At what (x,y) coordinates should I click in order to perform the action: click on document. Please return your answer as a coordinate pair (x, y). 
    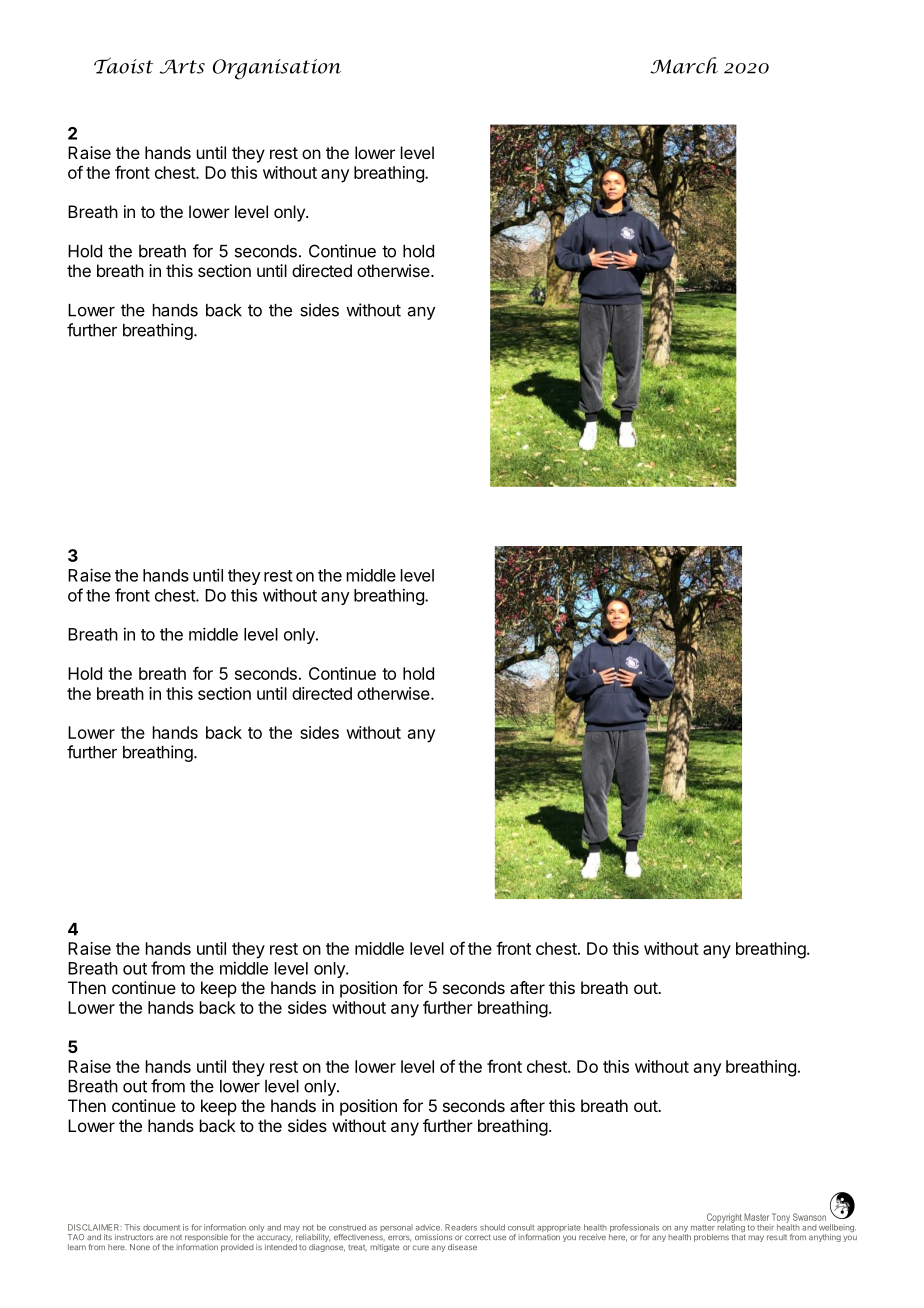
    Looking at the image, I should click on (161, 1227).
